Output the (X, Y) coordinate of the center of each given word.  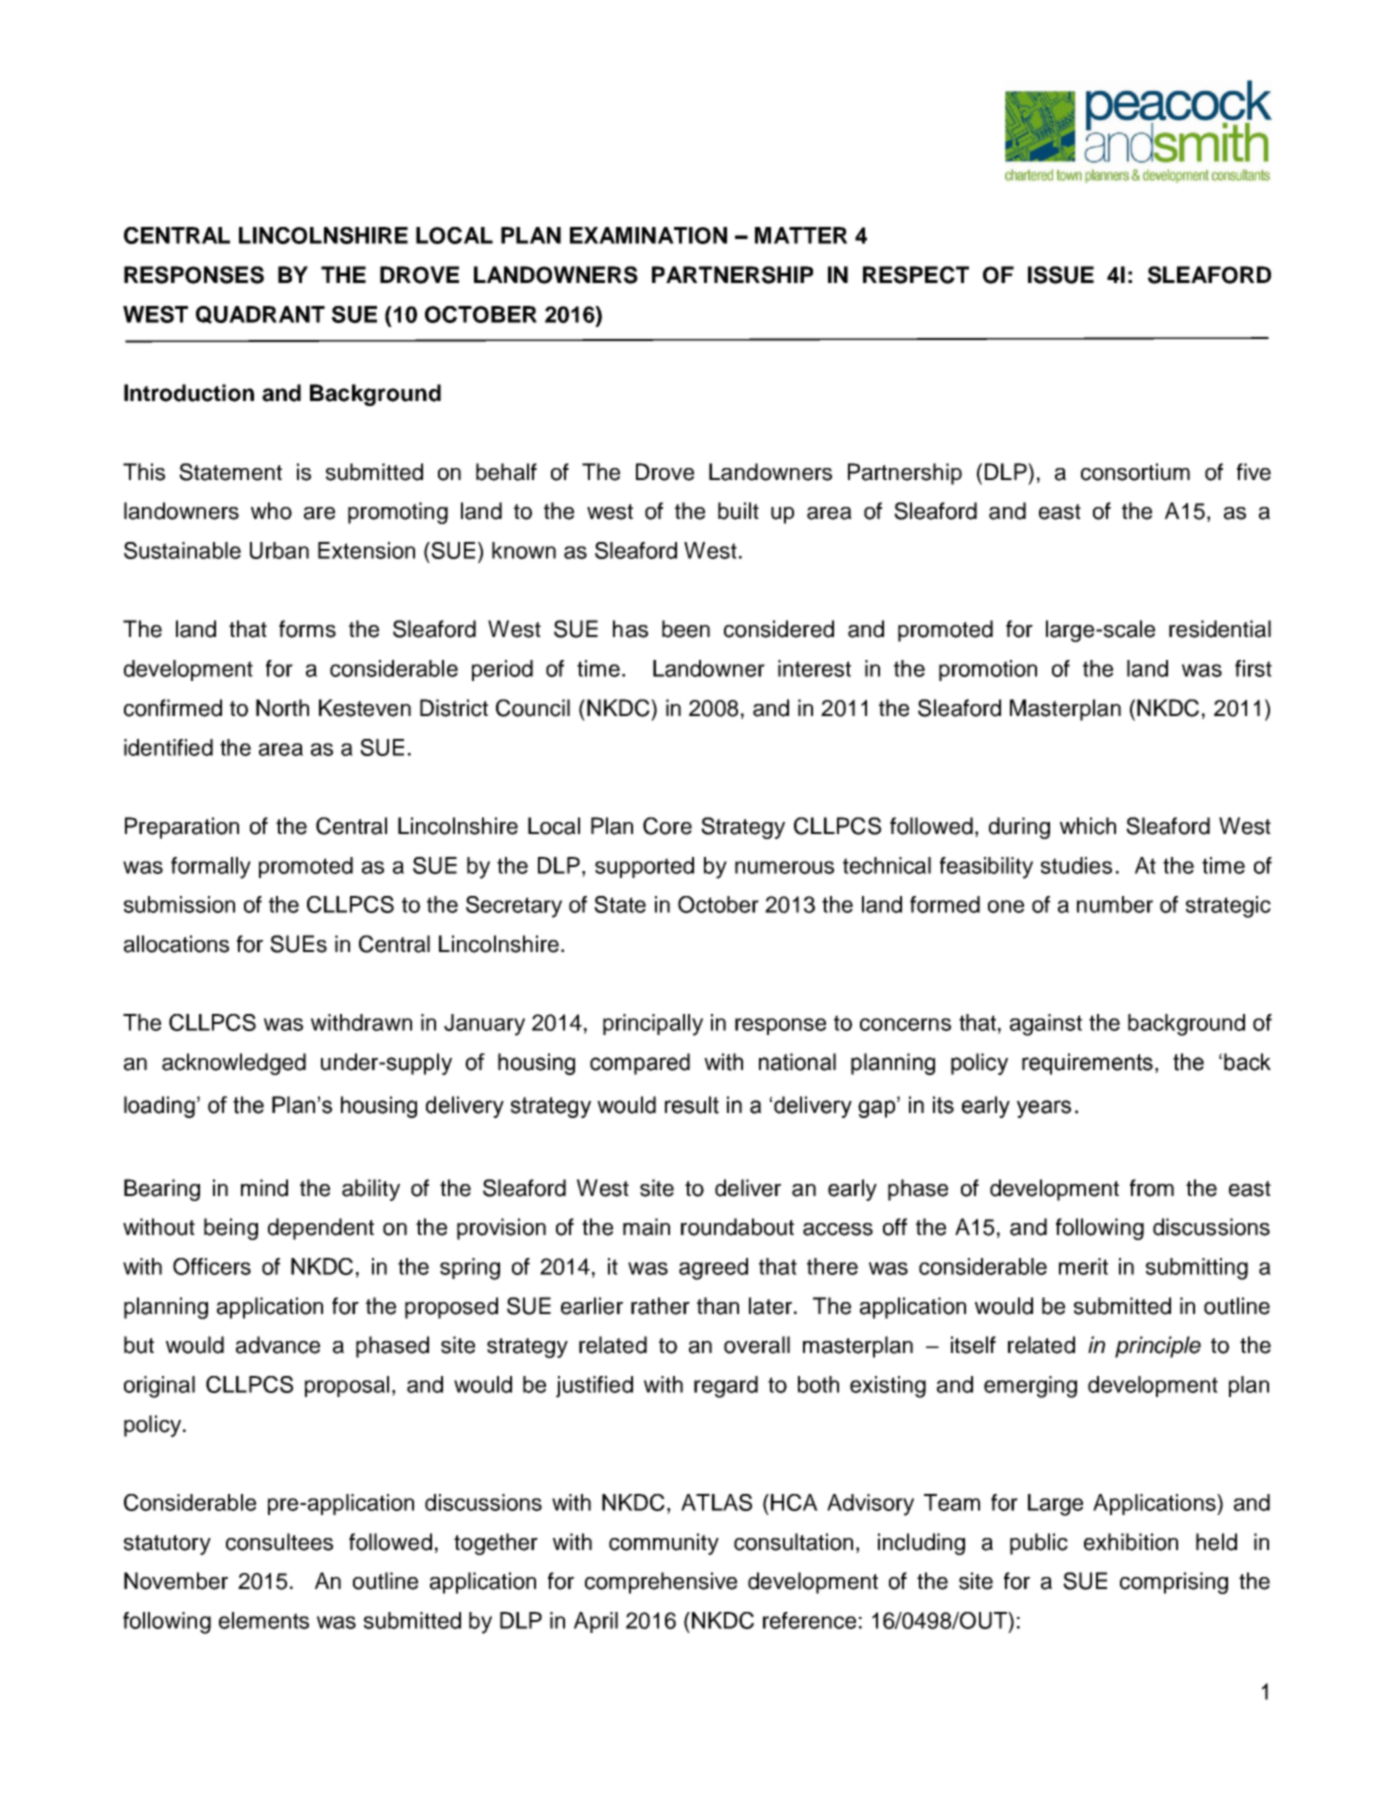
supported (644, 867)
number (1115, 904)
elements (264, 1620)
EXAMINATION (648, 235)
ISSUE (1061, 275)
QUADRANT (260, 315)
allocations (176, 944)
